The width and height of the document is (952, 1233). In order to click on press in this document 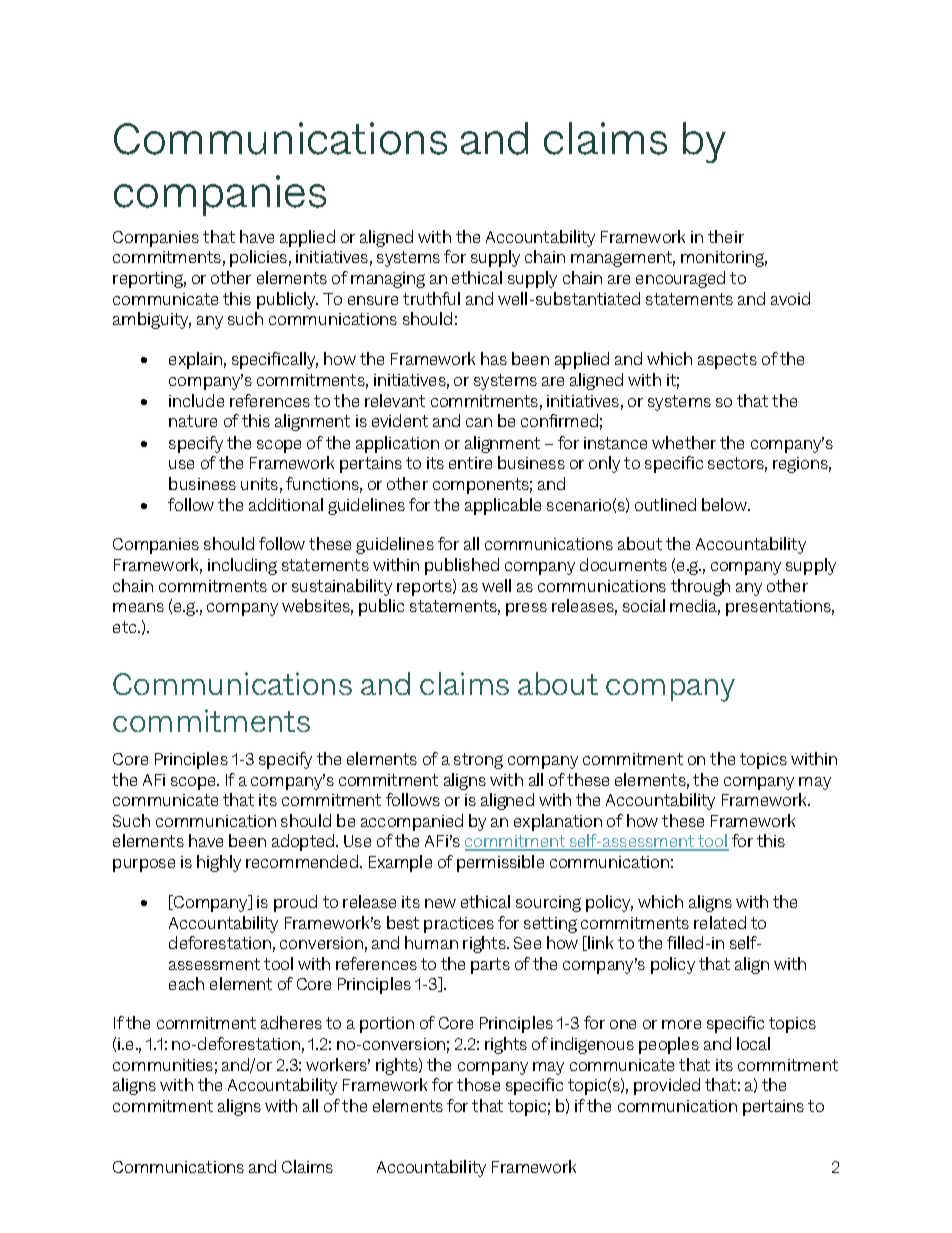, I will do `click(526, 609)`.
